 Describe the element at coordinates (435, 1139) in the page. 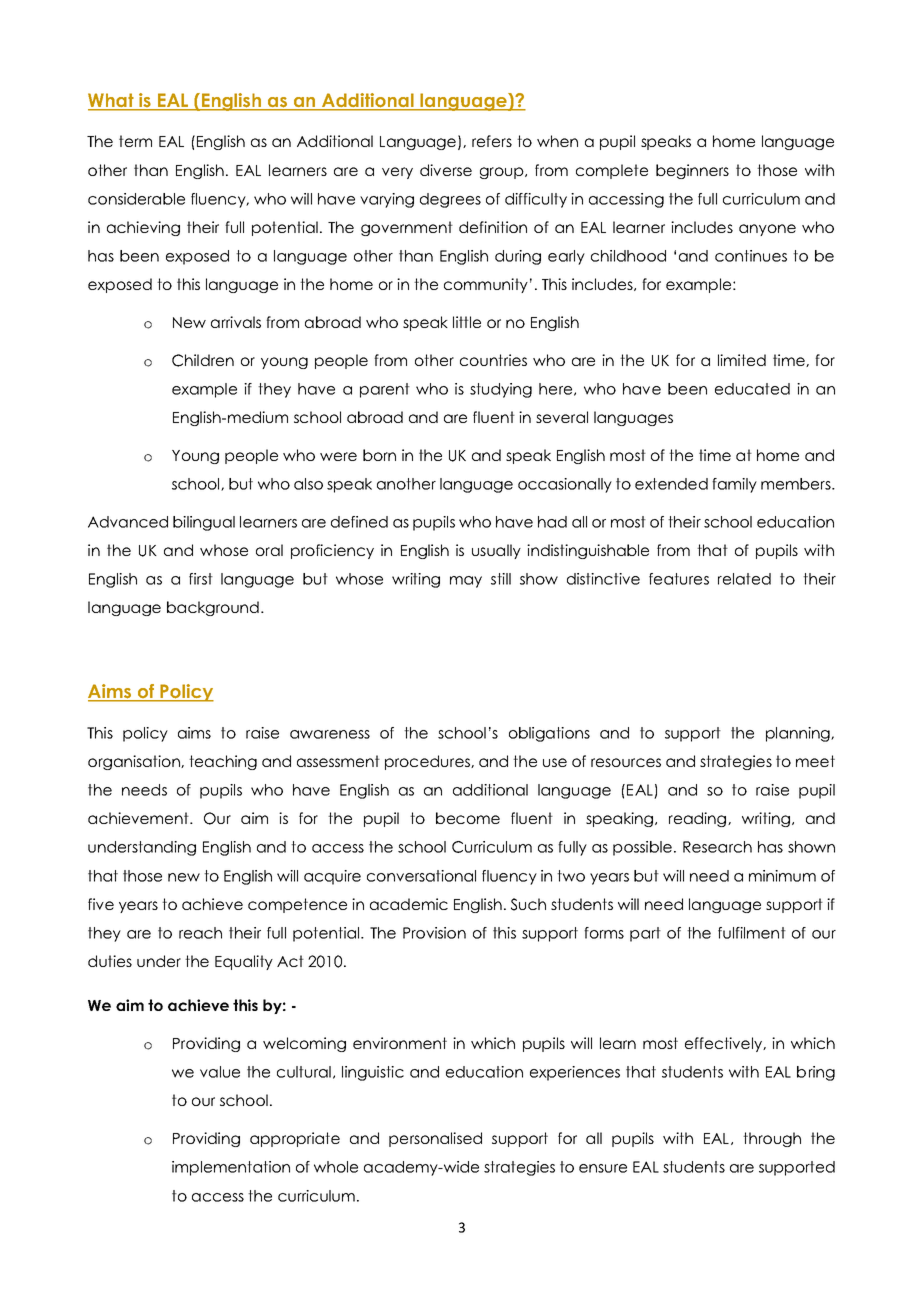

I see `personalised` at that location.
